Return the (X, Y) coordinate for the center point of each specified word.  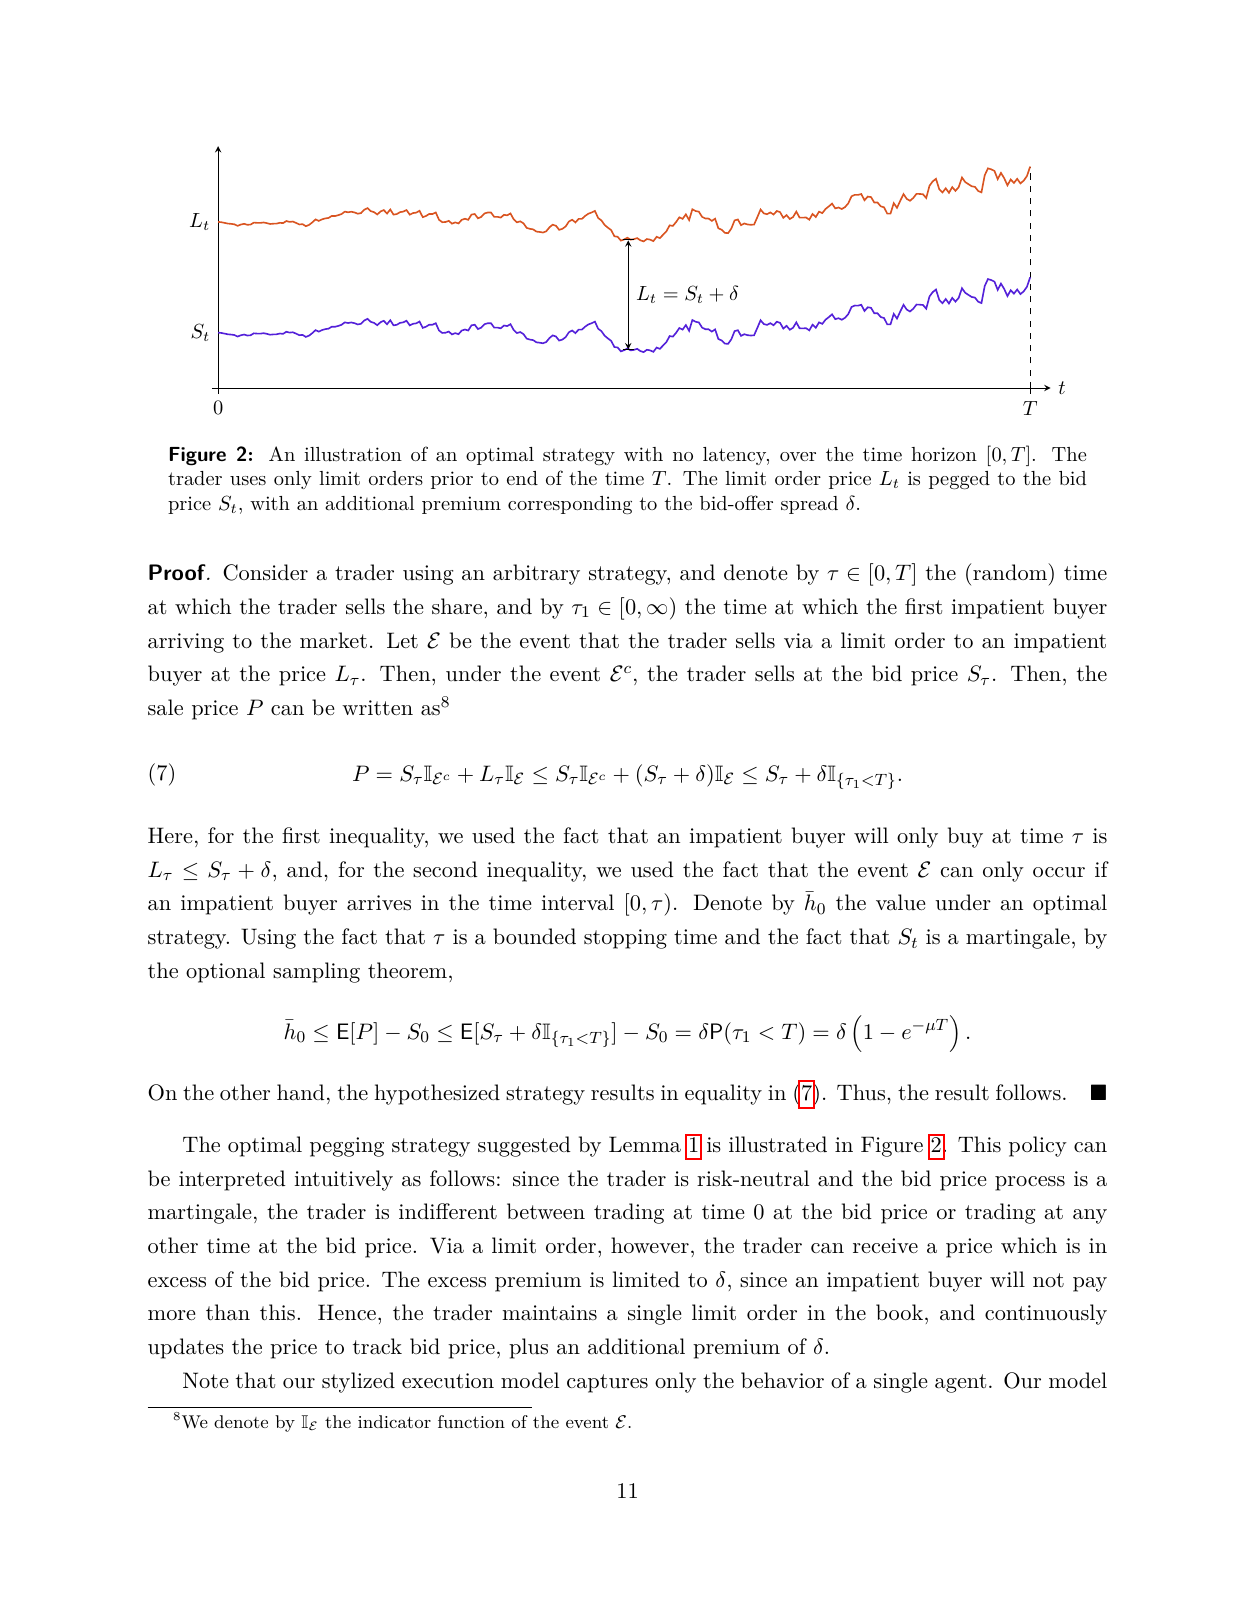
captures (607, 1383)
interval (578, 902)
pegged (959, 480)
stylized (358, 1382)
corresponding (570, 505)
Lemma (645, 1144)
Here (170, 835)
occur (1059, 872)
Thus (861, 1092)
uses (248, 480)
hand (301, 1092)
